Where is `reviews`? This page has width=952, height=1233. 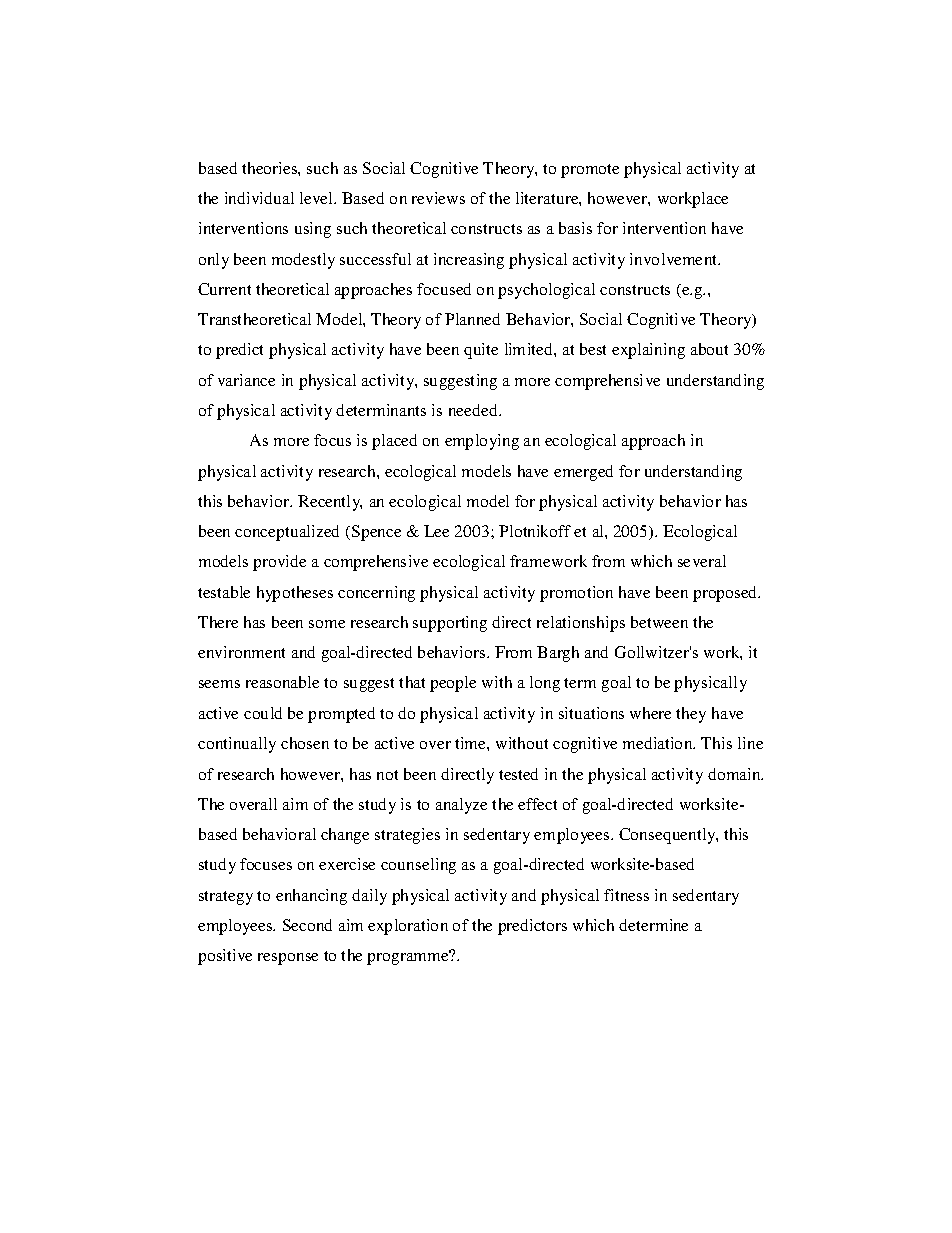
reviews is located at coordinates (438, 198).
